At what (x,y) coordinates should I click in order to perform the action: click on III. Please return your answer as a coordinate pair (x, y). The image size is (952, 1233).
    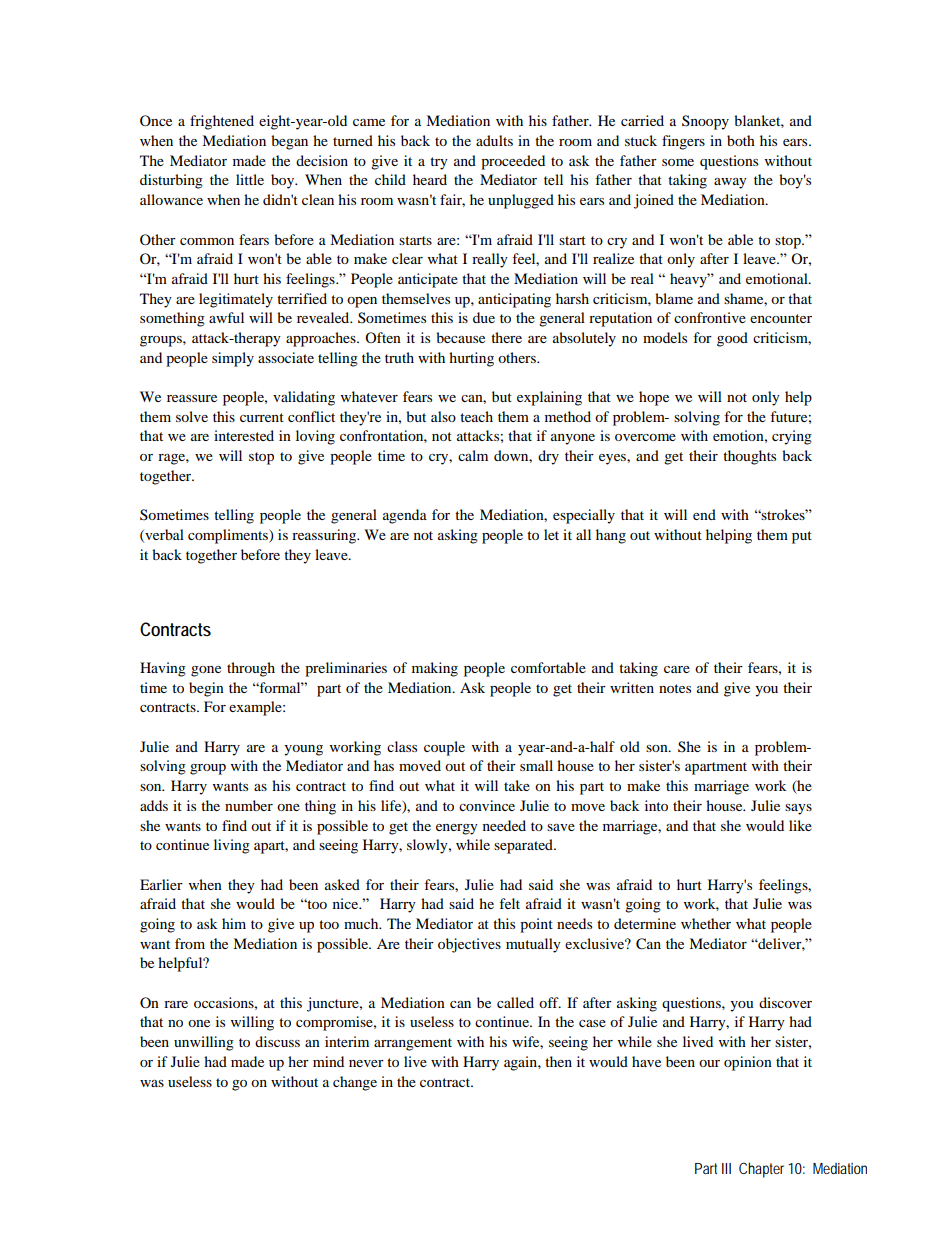
    Looking at the image, I should click on (726, 1168).
